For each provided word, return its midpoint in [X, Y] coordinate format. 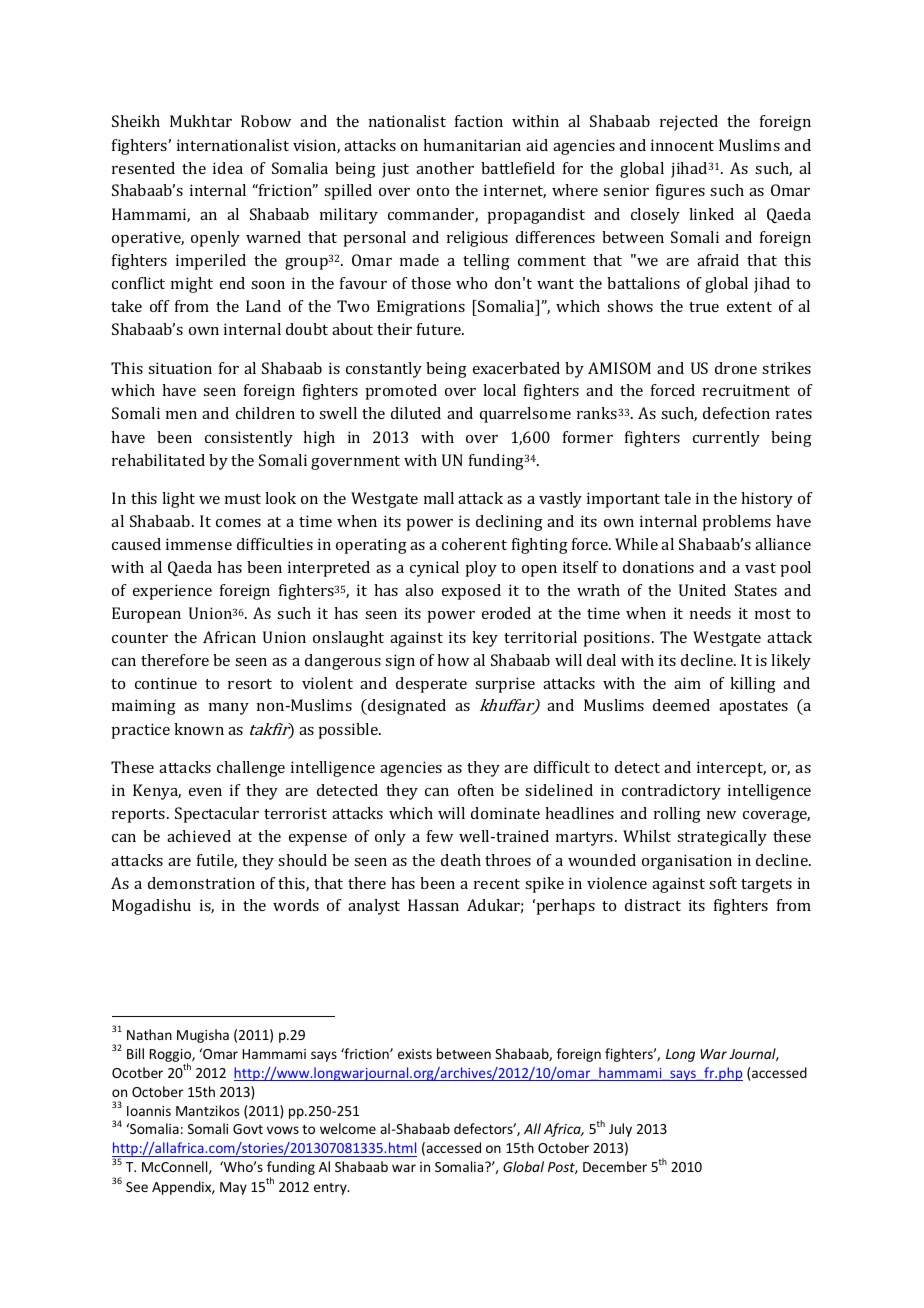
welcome [348, 1128]
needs [710, 613]
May [233, 1188]
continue [166, 683]
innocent [682, 145]
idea [228, 168]
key [485, 639]
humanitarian [472, 145]
